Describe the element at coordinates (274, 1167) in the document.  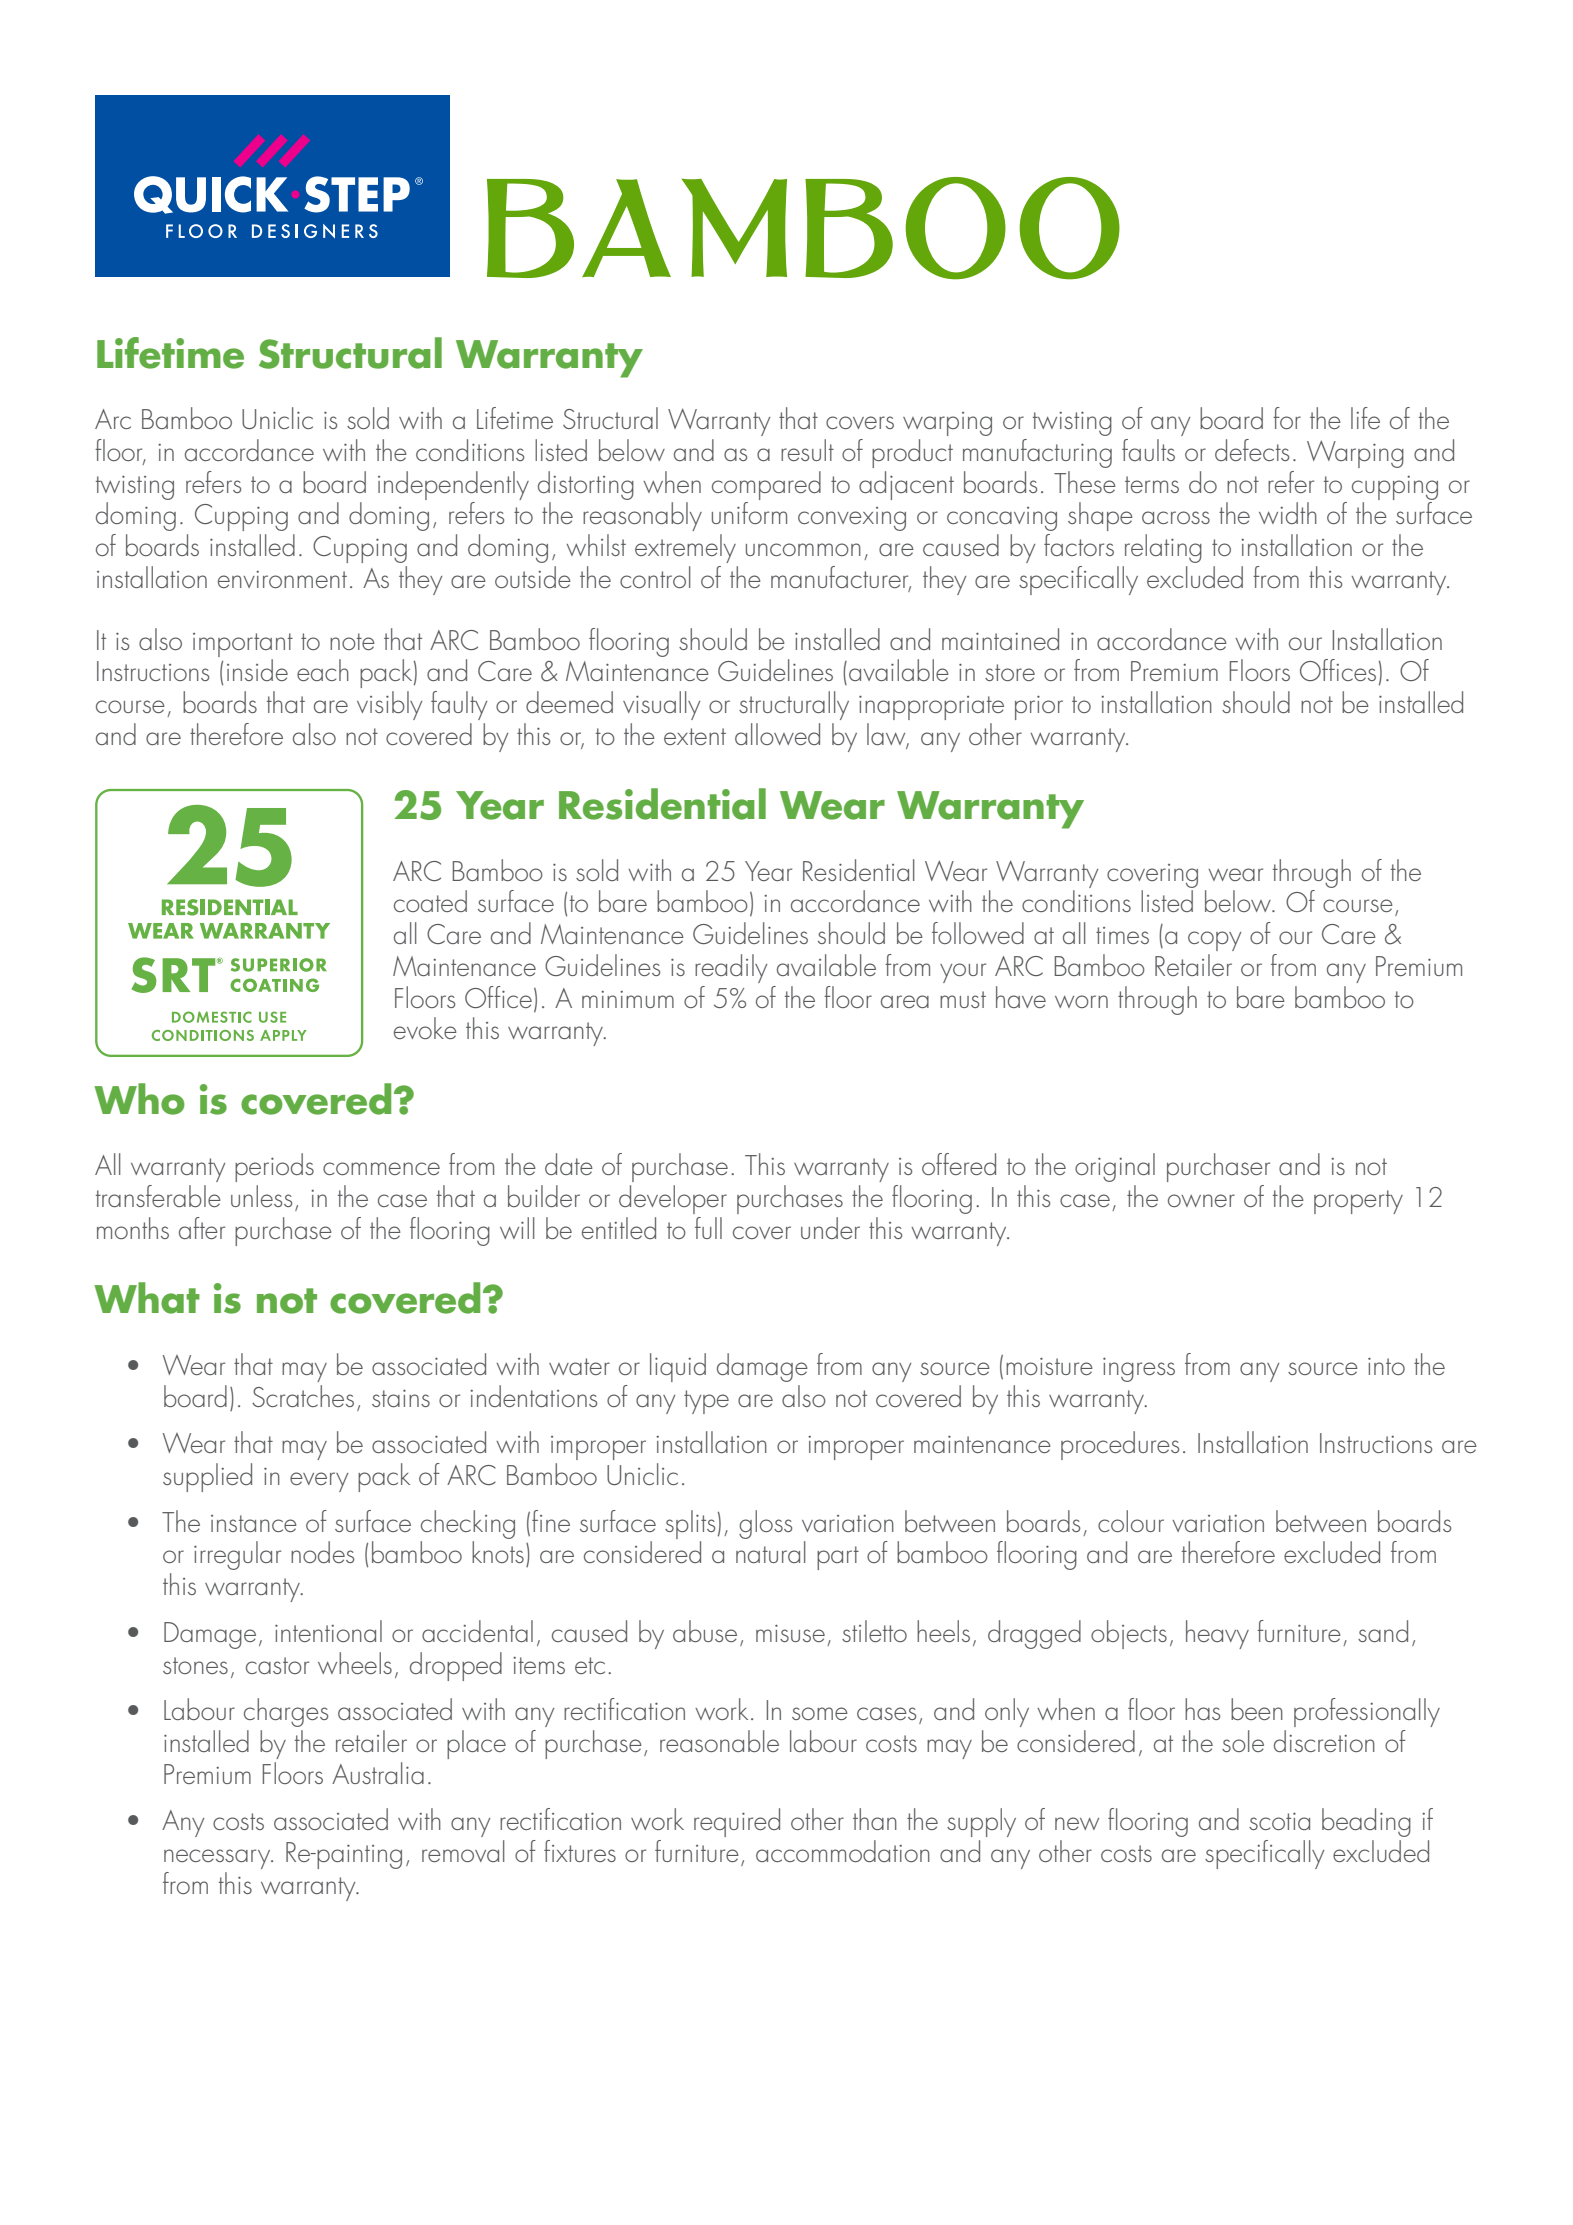
I see `periods` at that location.
